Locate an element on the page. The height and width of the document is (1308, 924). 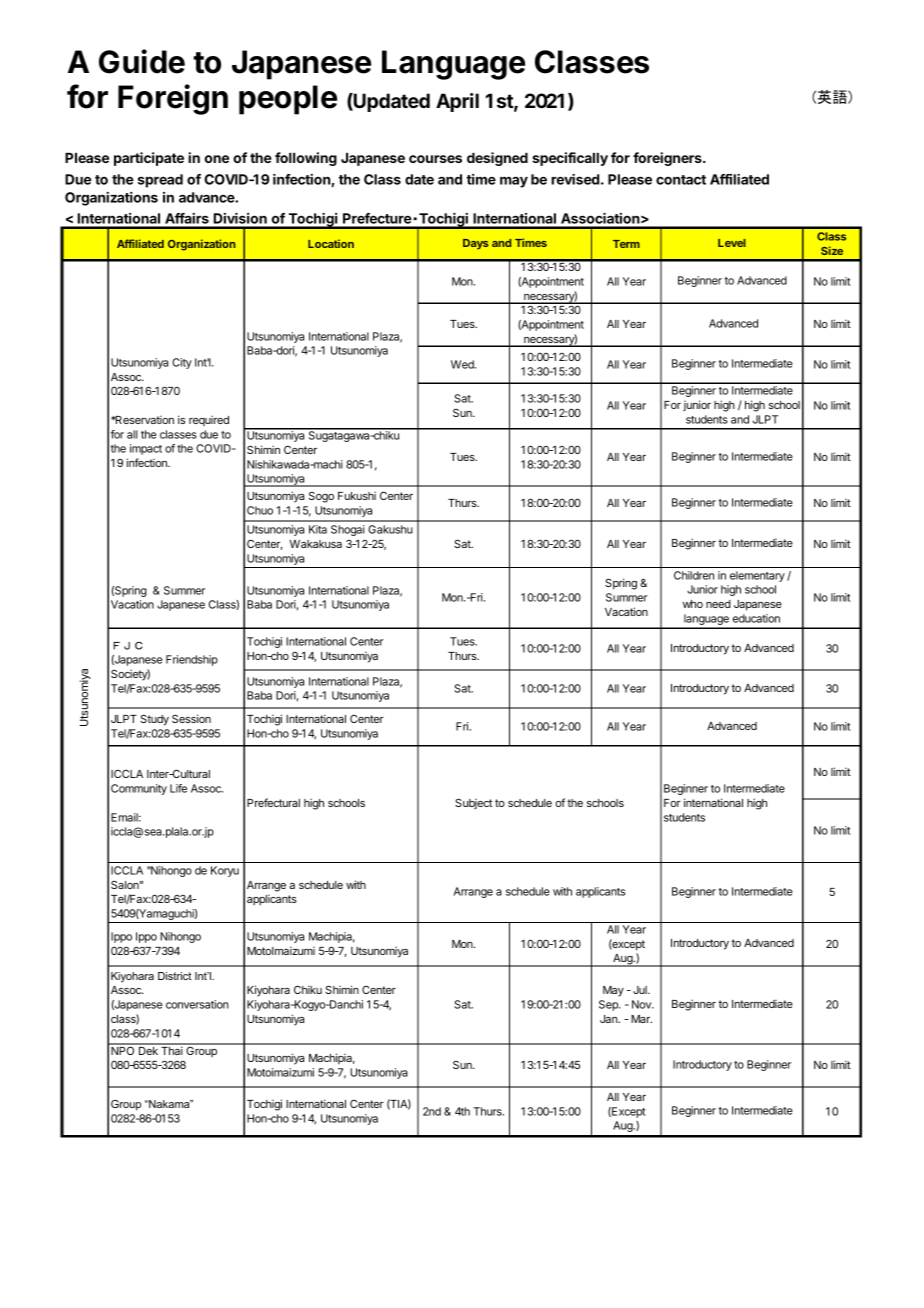
Children is located at coordinates (694, 575).
